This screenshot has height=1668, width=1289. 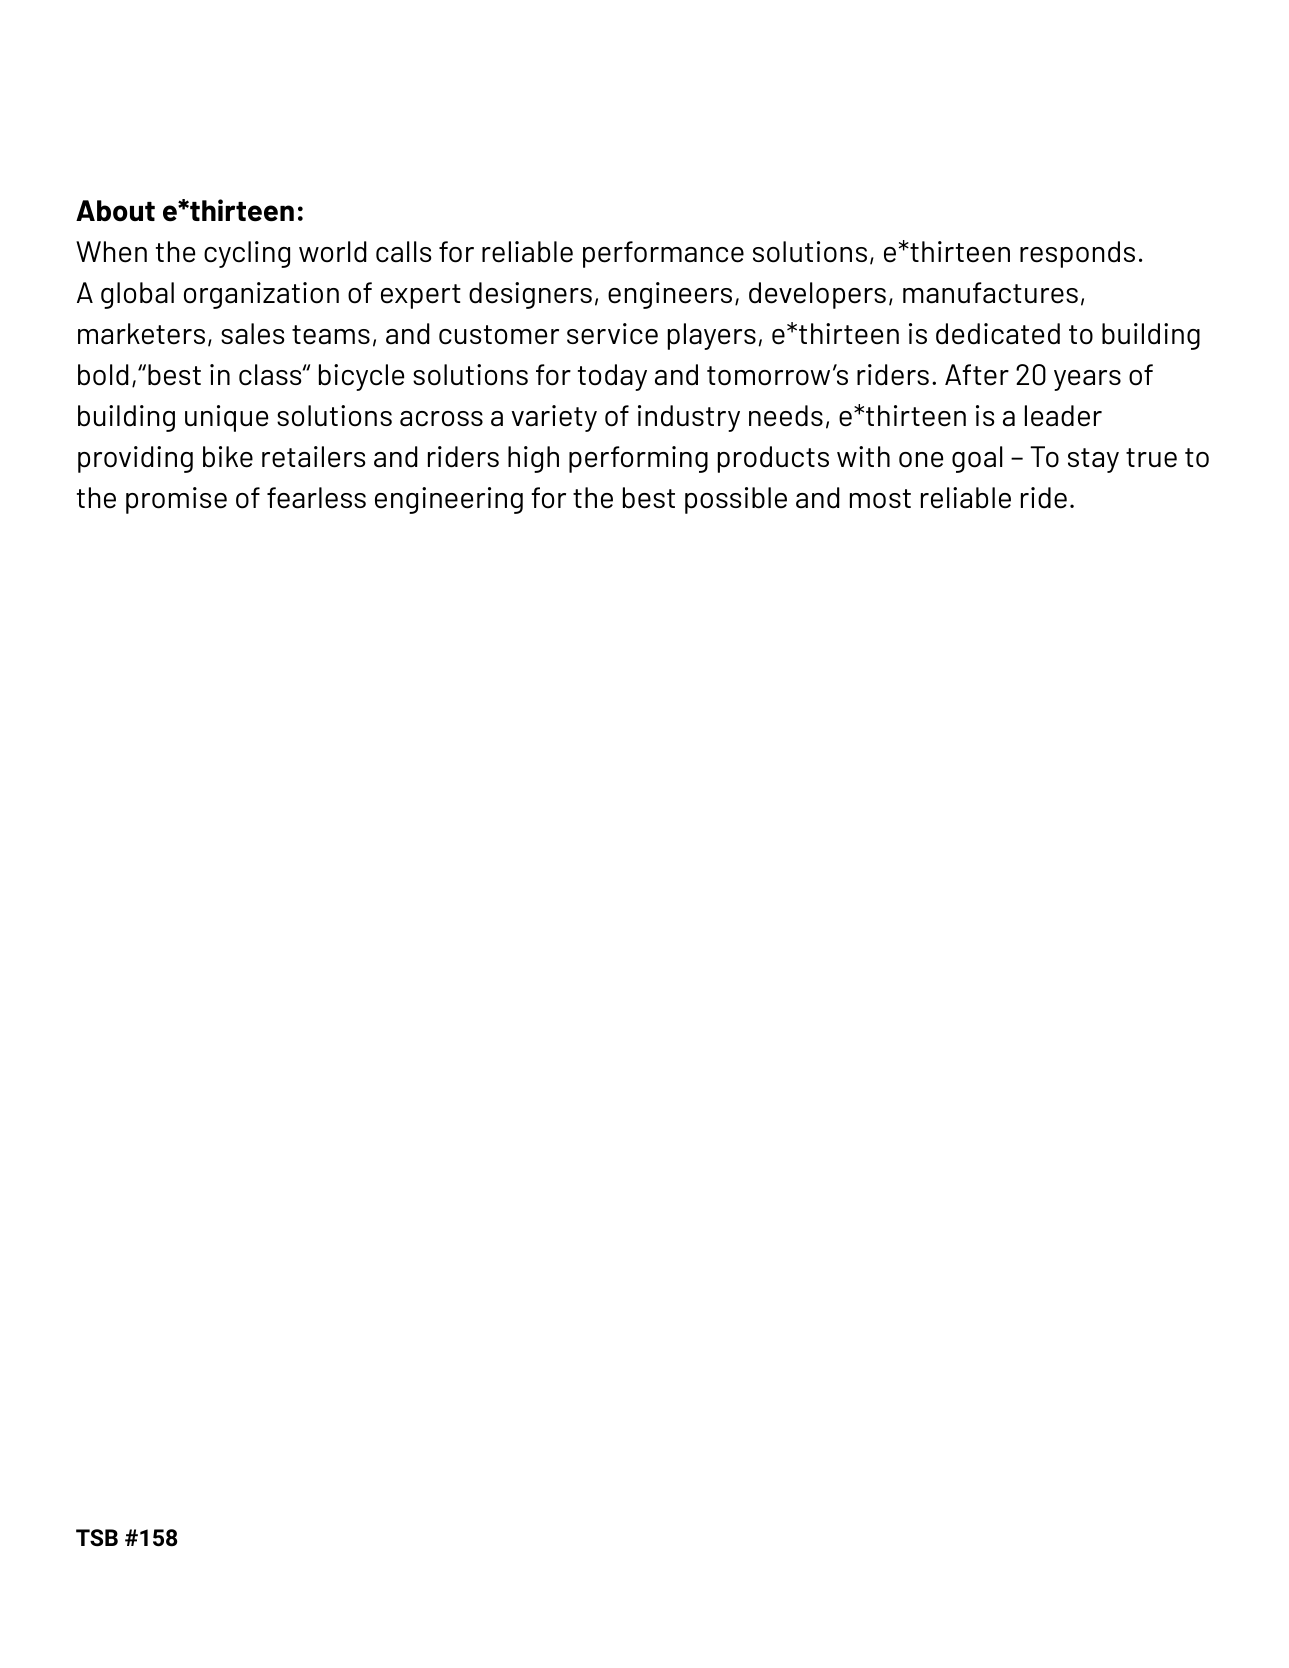 What do you see at coordinates (1077, 254) in the screenshot?
I see `responds` at bounding box center [1077, 254].
